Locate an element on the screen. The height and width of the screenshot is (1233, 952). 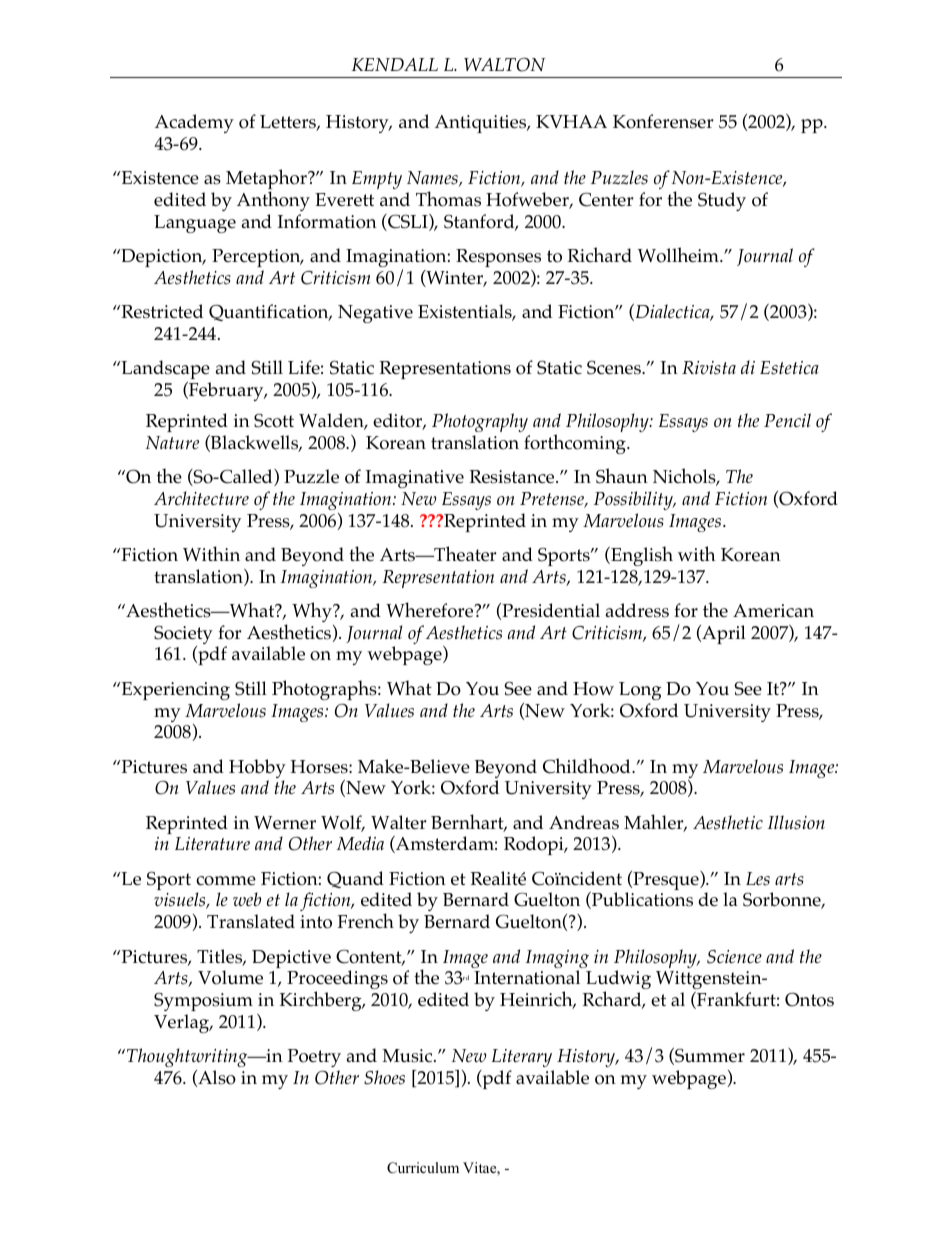
comme is located at coordinates (226, 881).
